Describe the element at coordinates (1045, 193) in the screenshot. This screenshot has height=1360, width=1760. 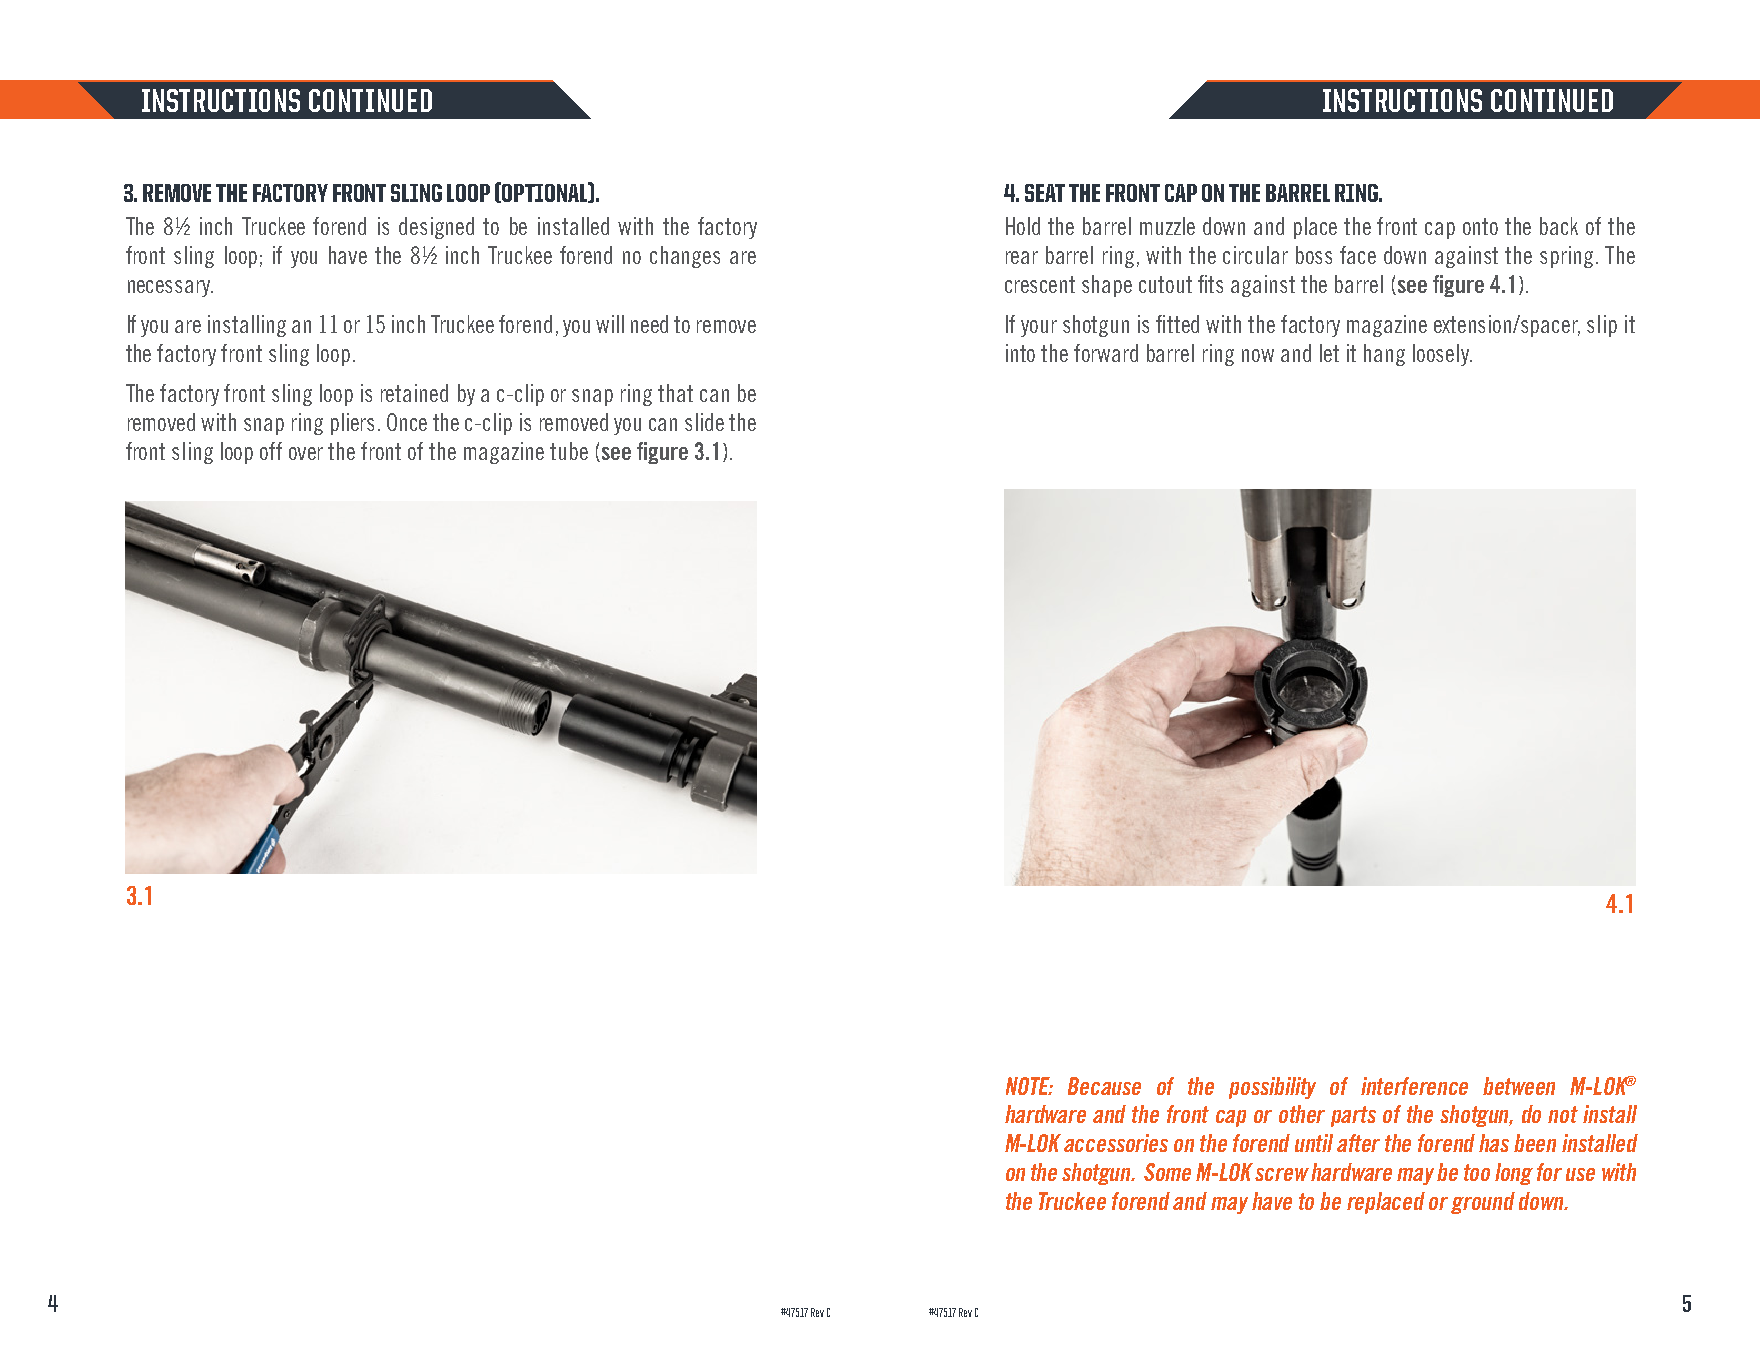
I see `SEAT` at that location.
